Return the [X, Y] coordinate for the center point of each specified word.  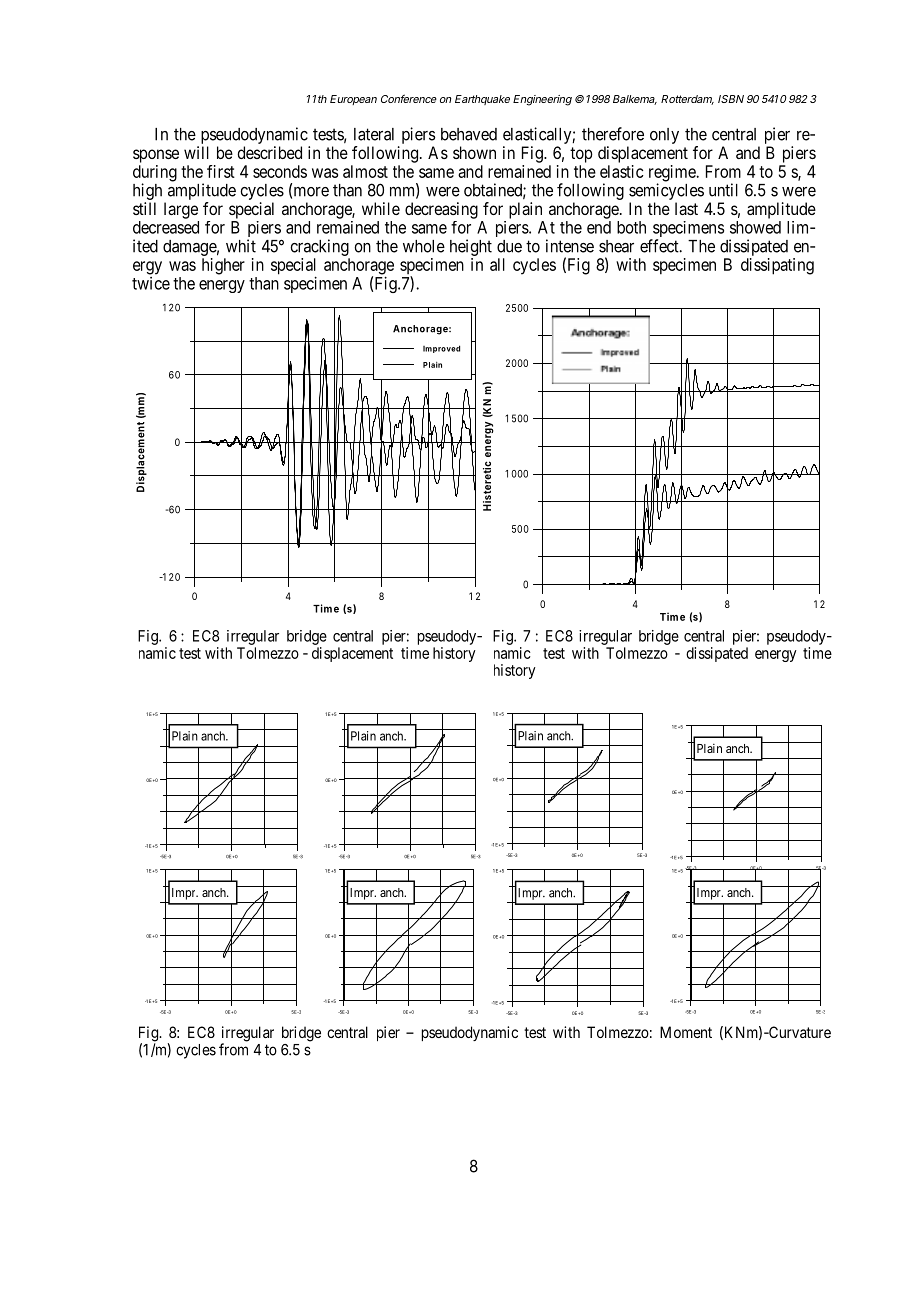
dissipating [777, 266]
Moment [686, 1032]
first [221, 171]
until [723, 190]
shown [474, 152]
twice [151, 283]
